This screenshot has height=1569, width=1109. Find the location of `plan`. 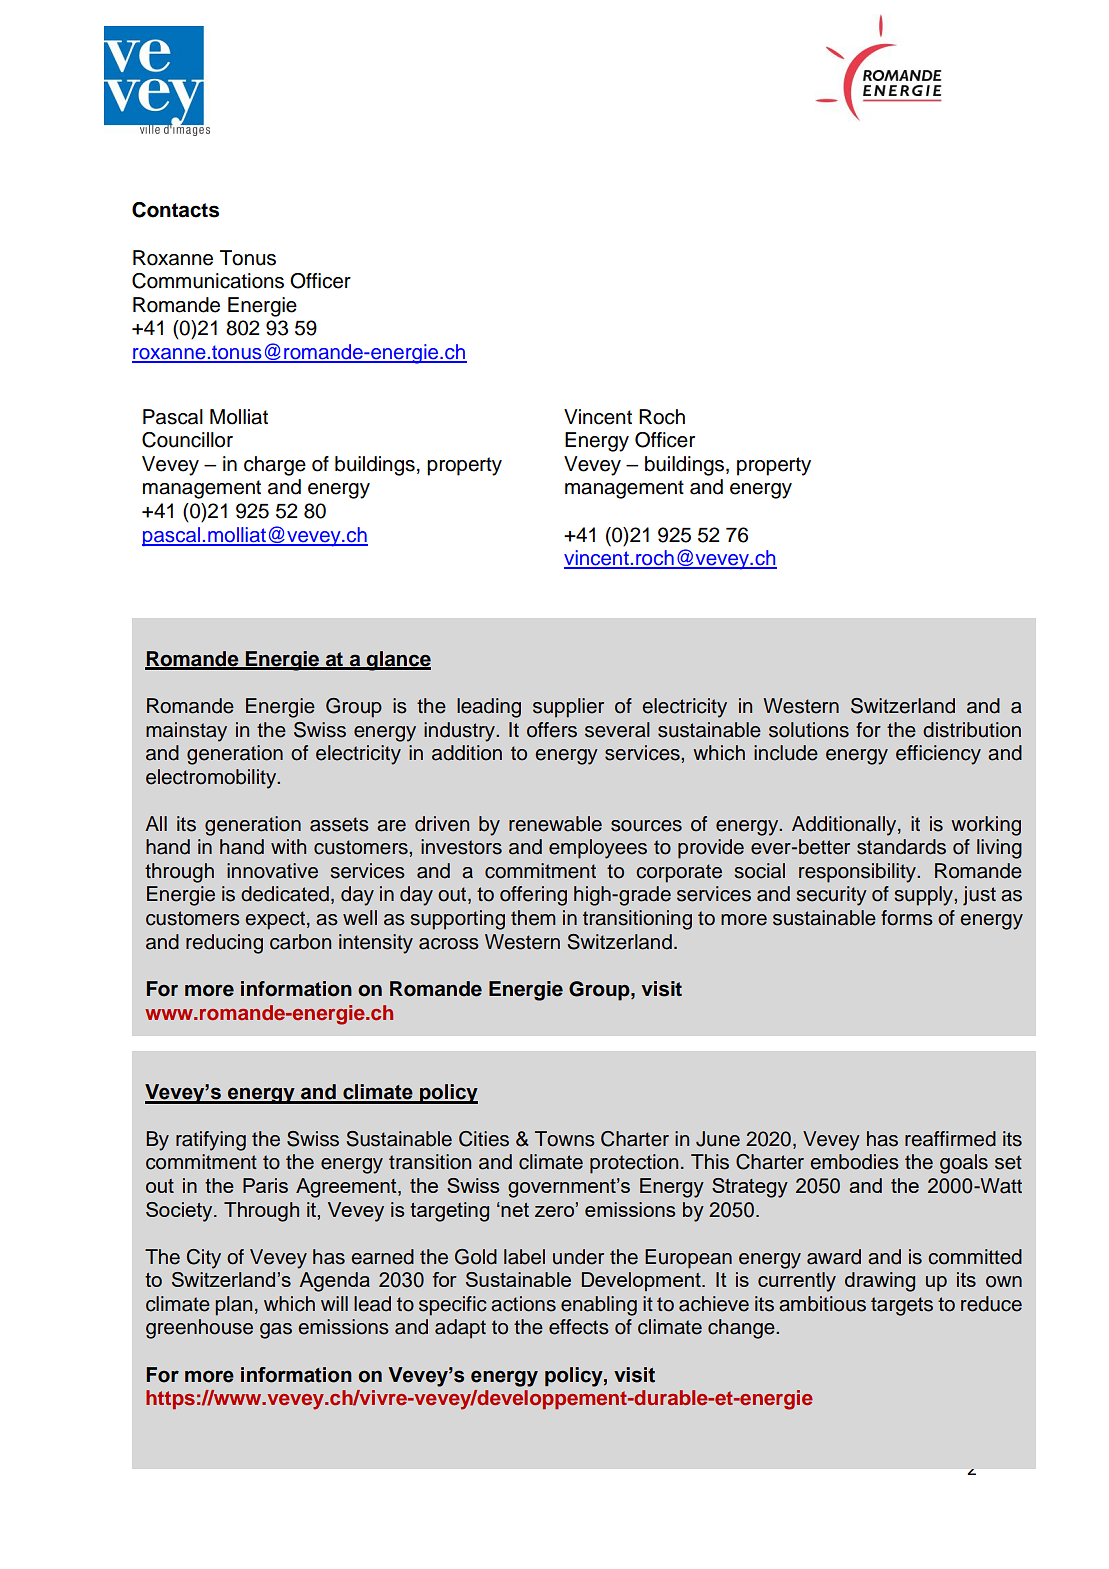

plan is located at coordinates (233, 1306).
